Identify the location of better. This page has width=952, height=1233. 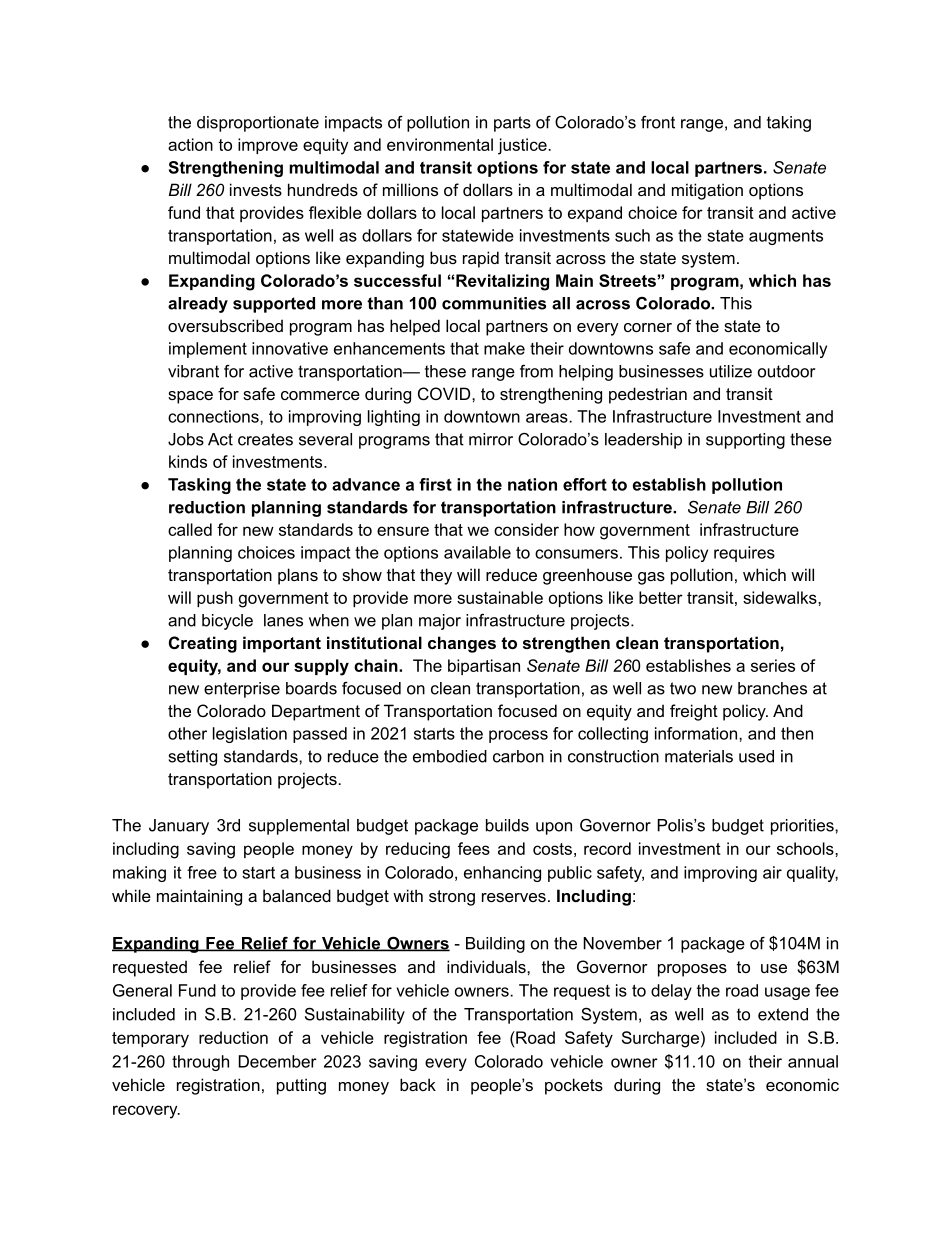
(661, 597).
